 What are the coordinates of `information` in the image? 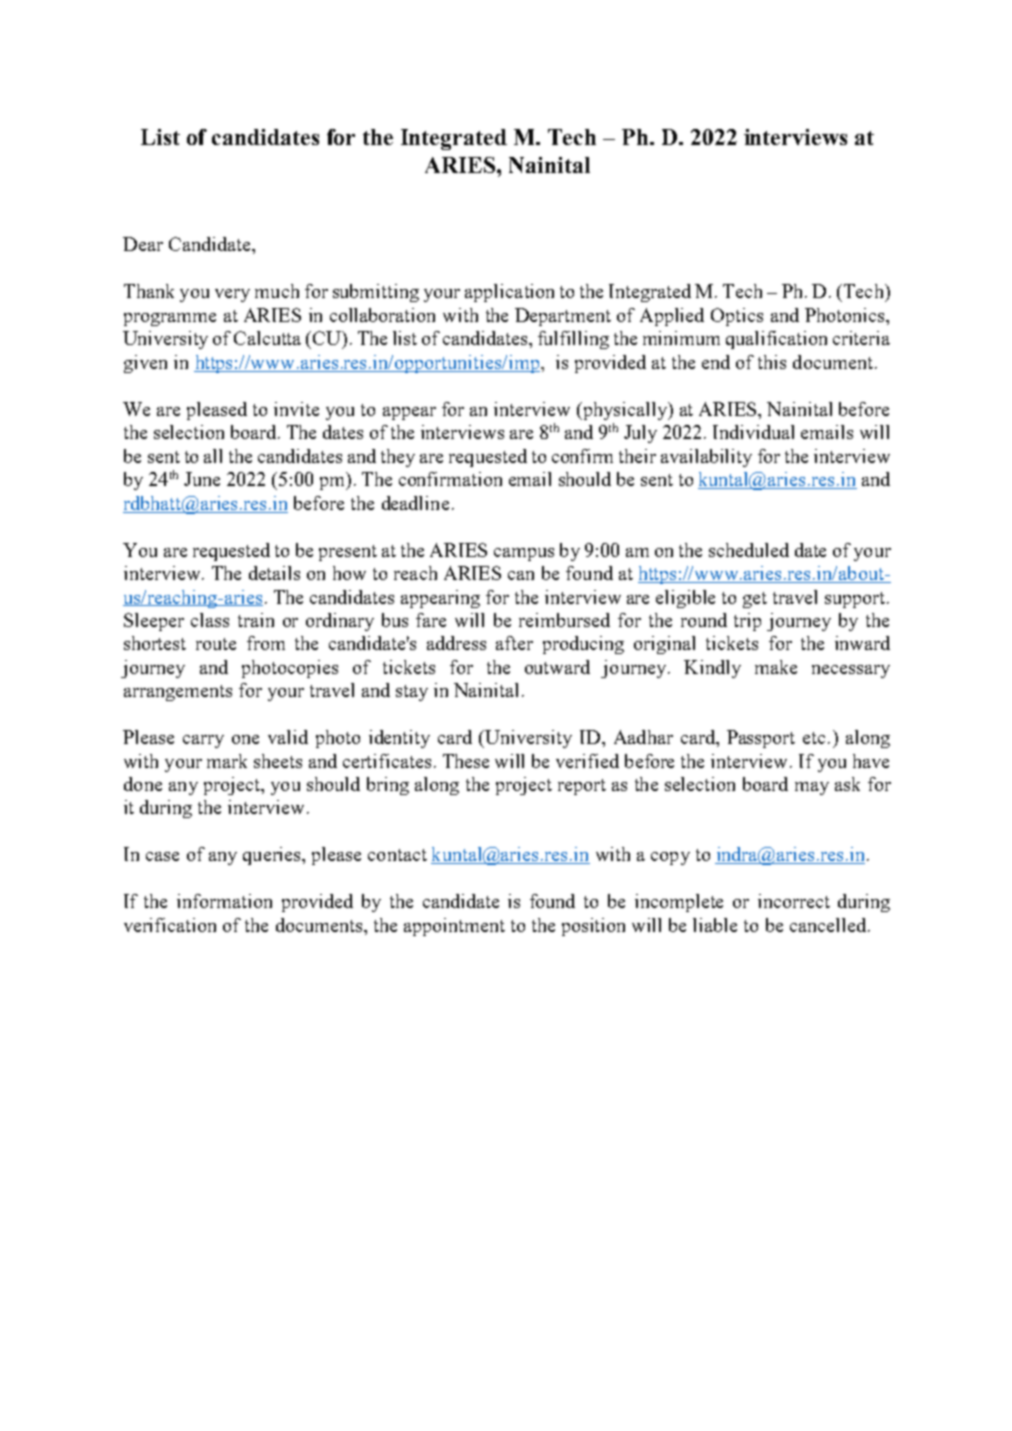 It's located at (224, 901).
